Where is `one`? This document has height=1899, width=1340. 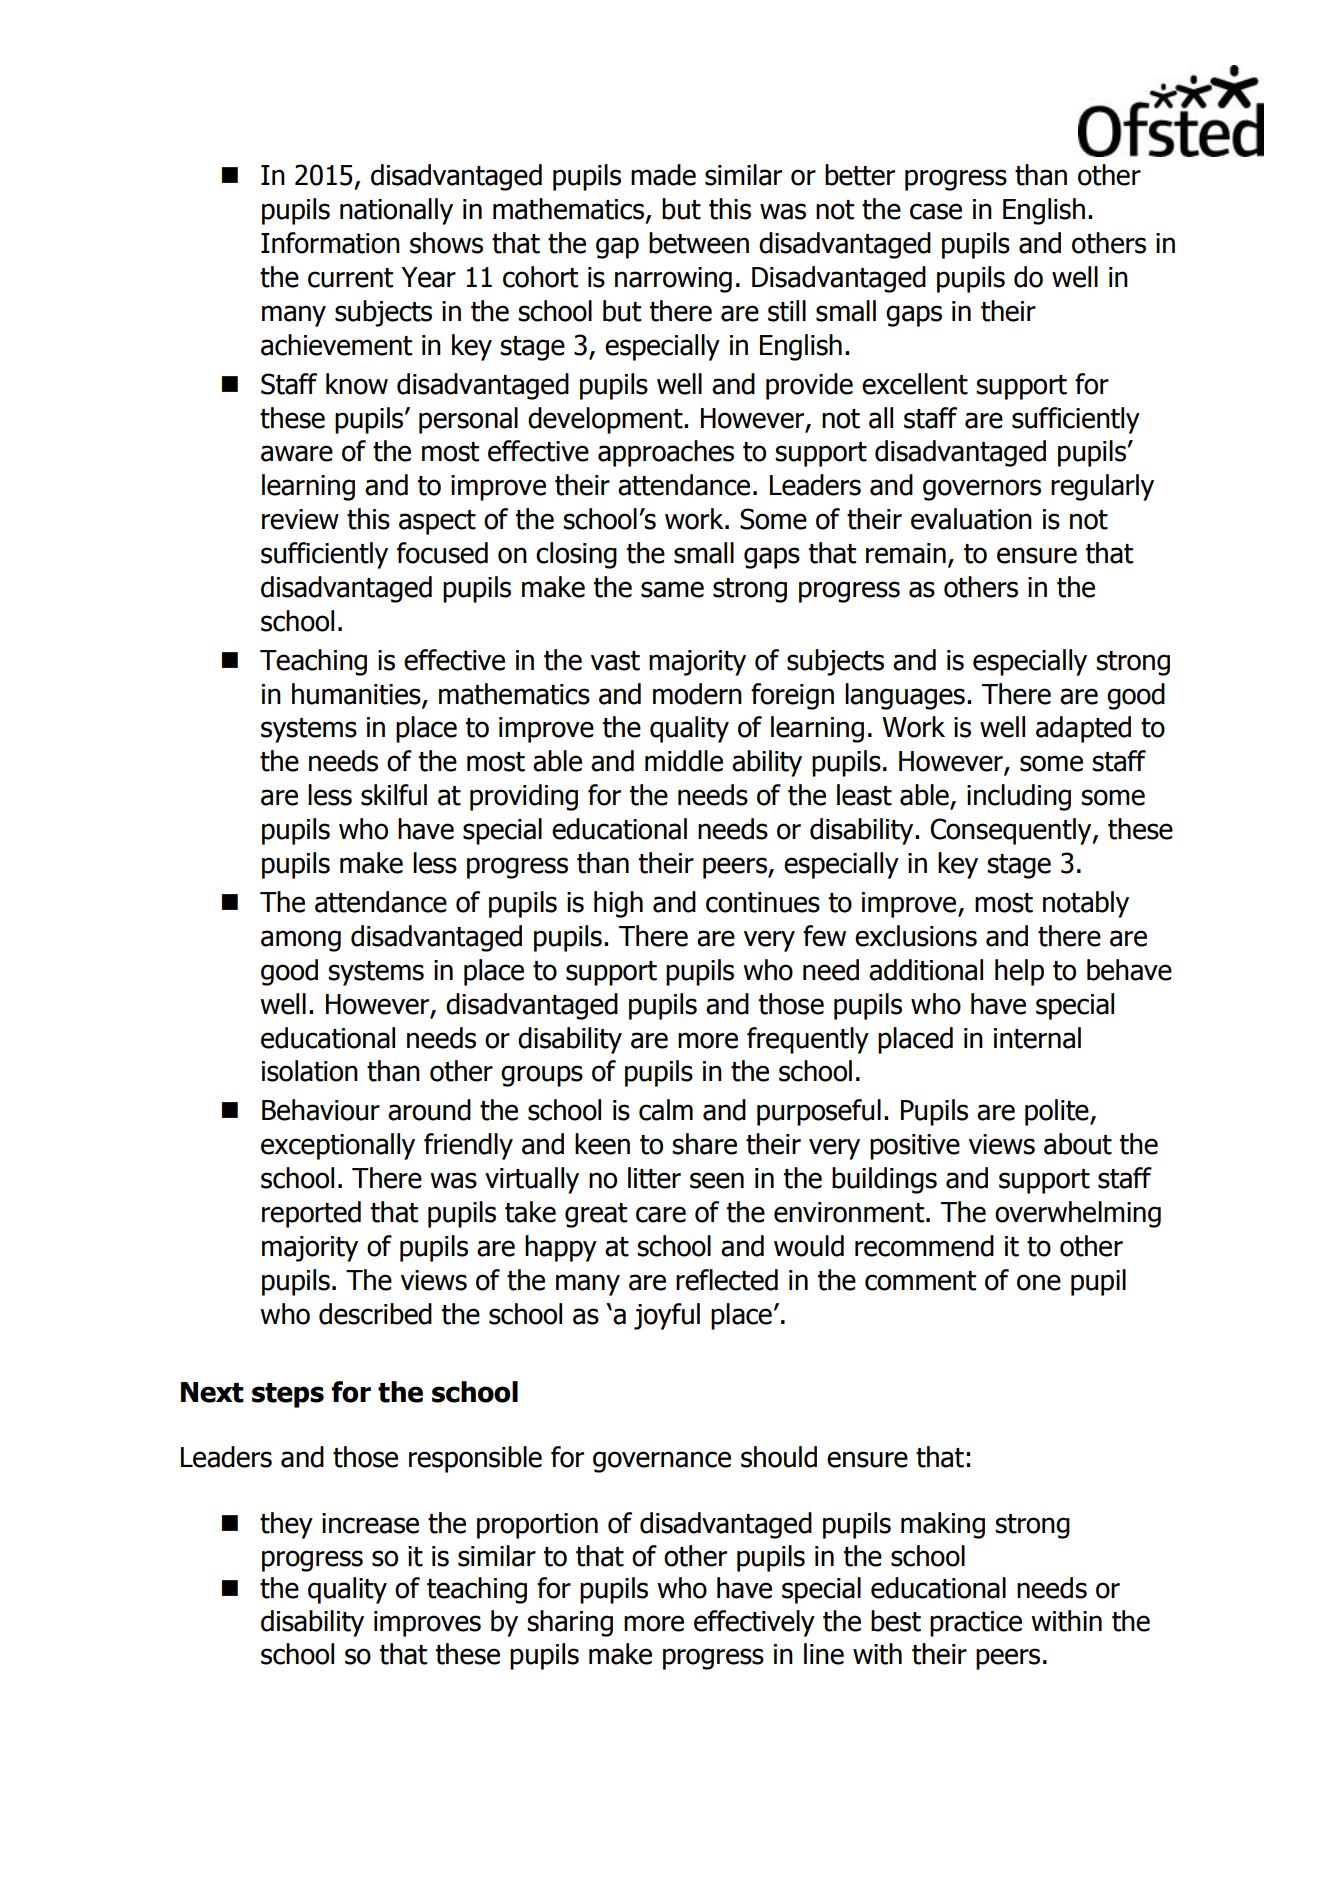
one is located at coordinates (1039, 1282).
